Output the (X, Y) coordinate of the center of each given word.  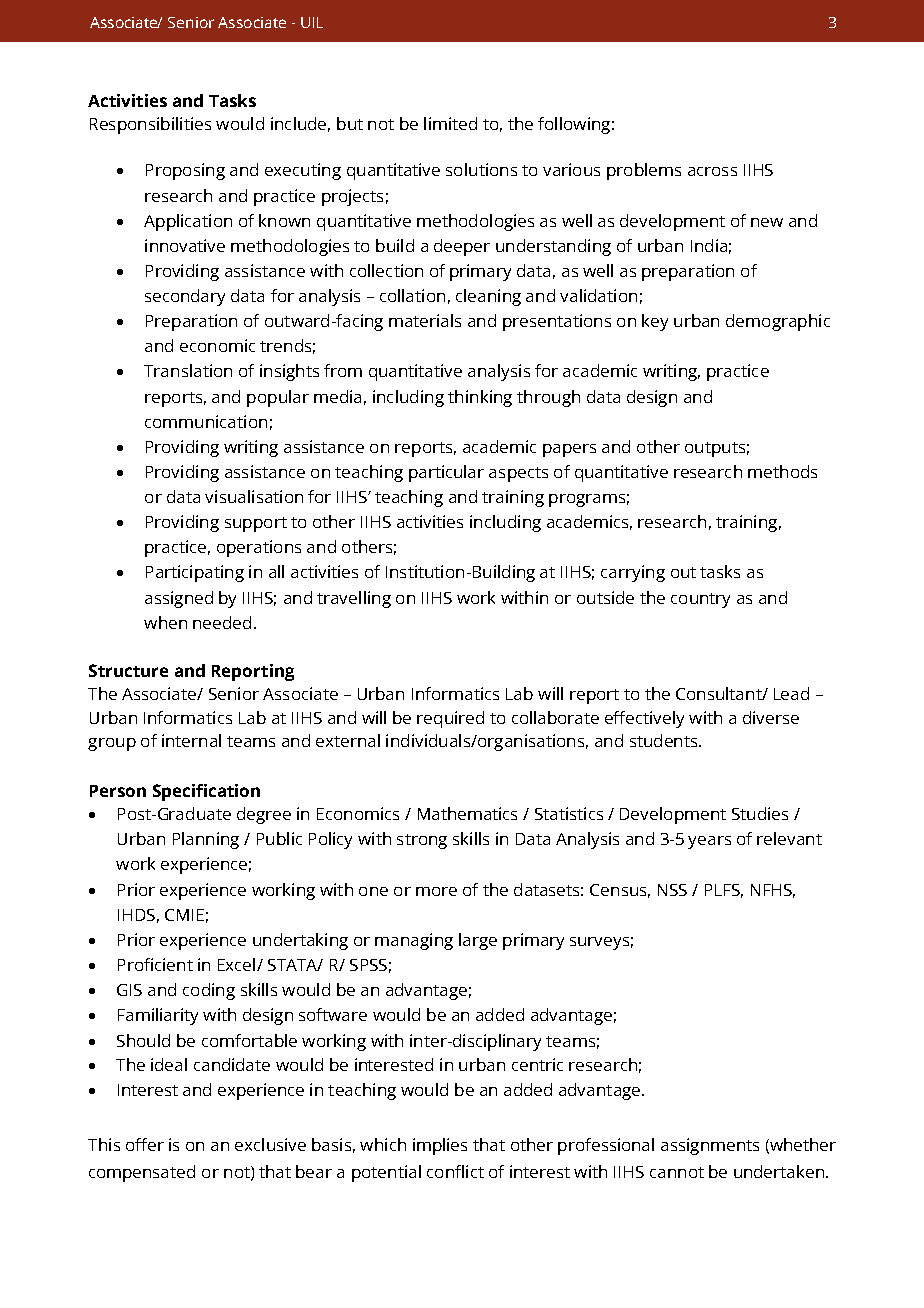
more (436, 891)
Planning (206, 840)
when (165, 622)
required (450, 719)
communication (206, 421)
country (700, 600)
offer (145, 1144)
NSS (672, 890)
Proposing (185, 171)
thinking (480, 398)
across (712, 171)
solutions (481, 169)
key (655, 322)
